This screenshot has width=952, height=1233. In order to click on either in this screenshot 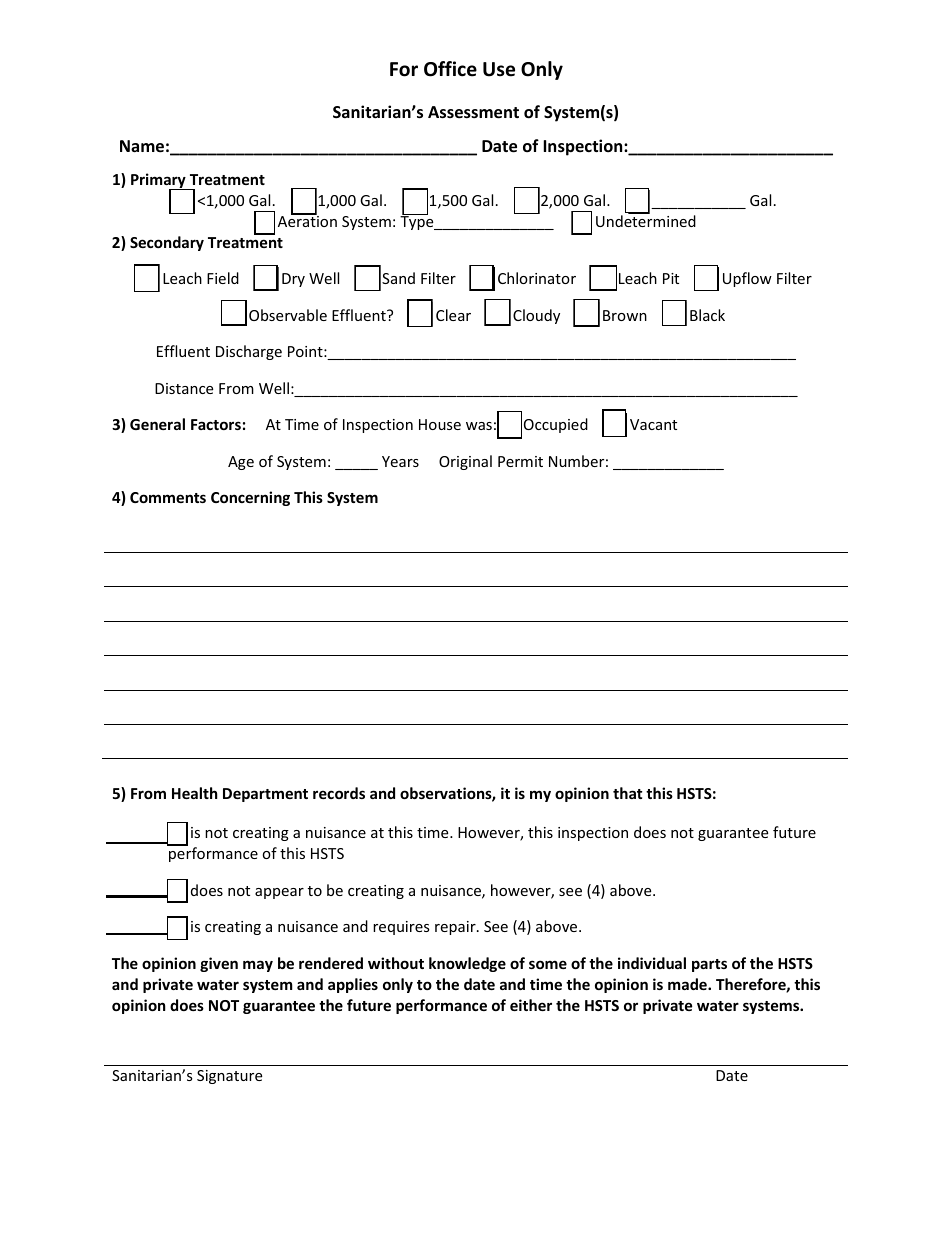, I will do `click(531, 1005)`.
